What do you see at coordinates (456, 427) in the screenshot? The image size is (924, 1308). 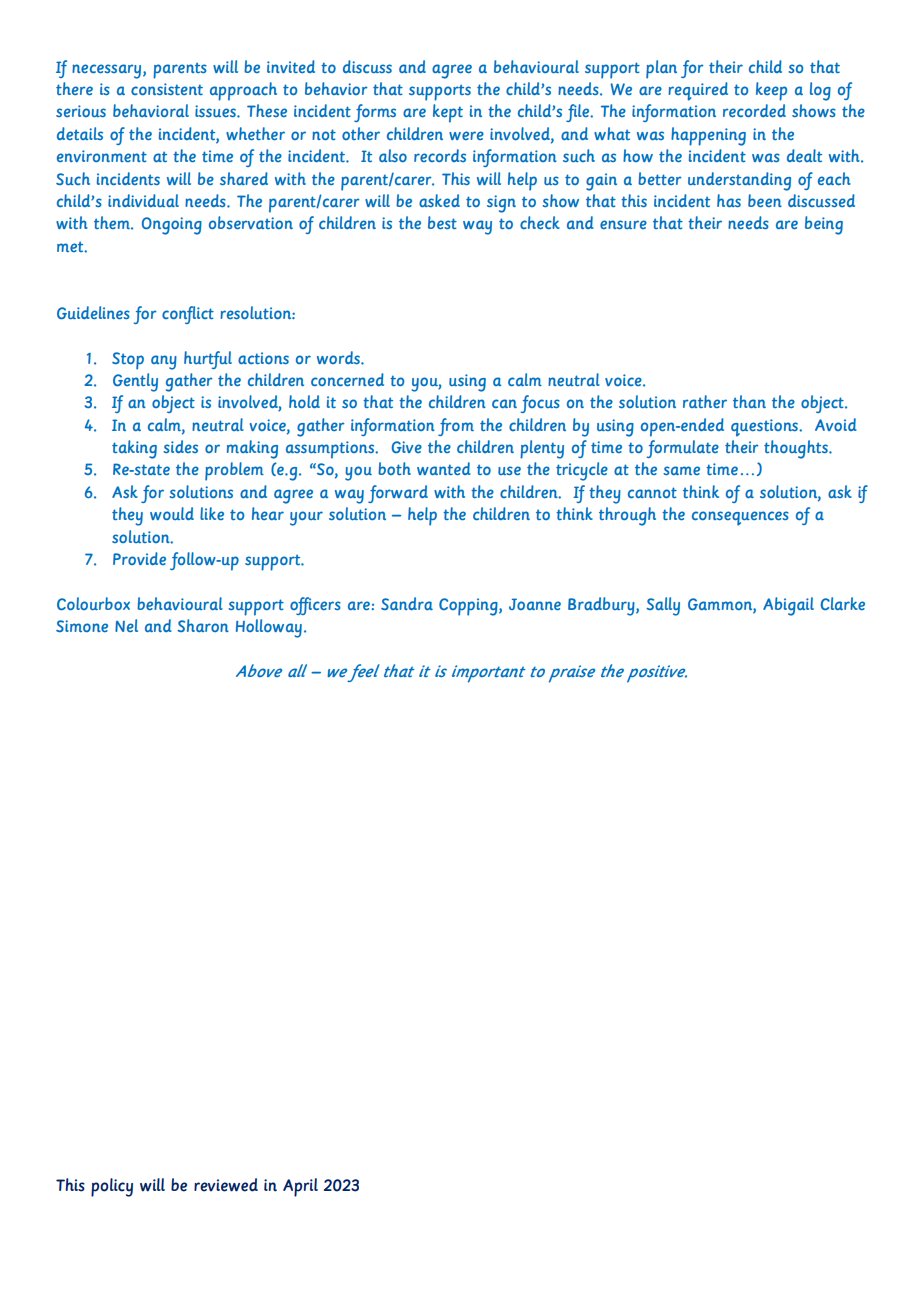 I see `from` at bounding box center [456, 427].
